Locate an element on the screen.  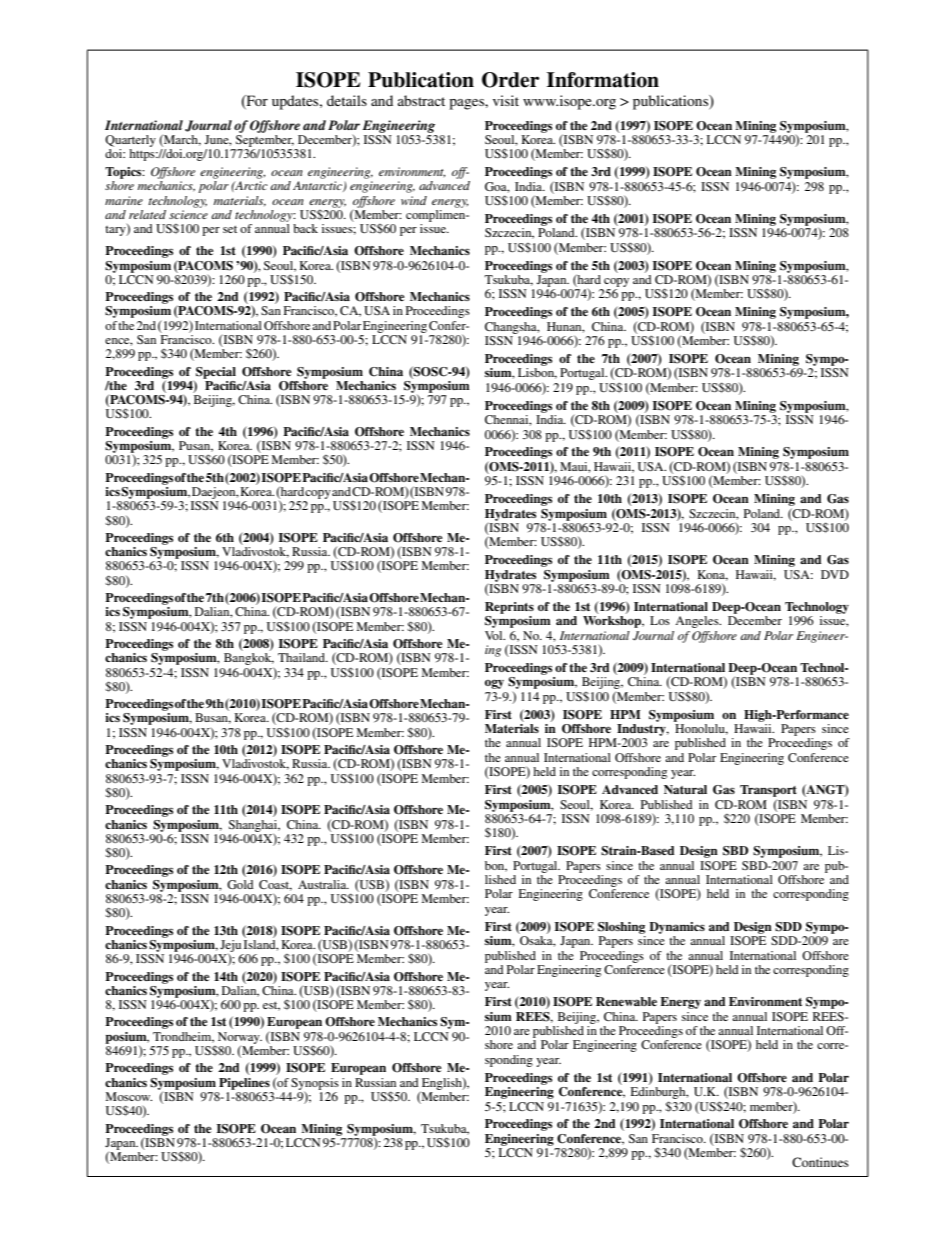
Dynamics is located at coordinates (677, 928).
